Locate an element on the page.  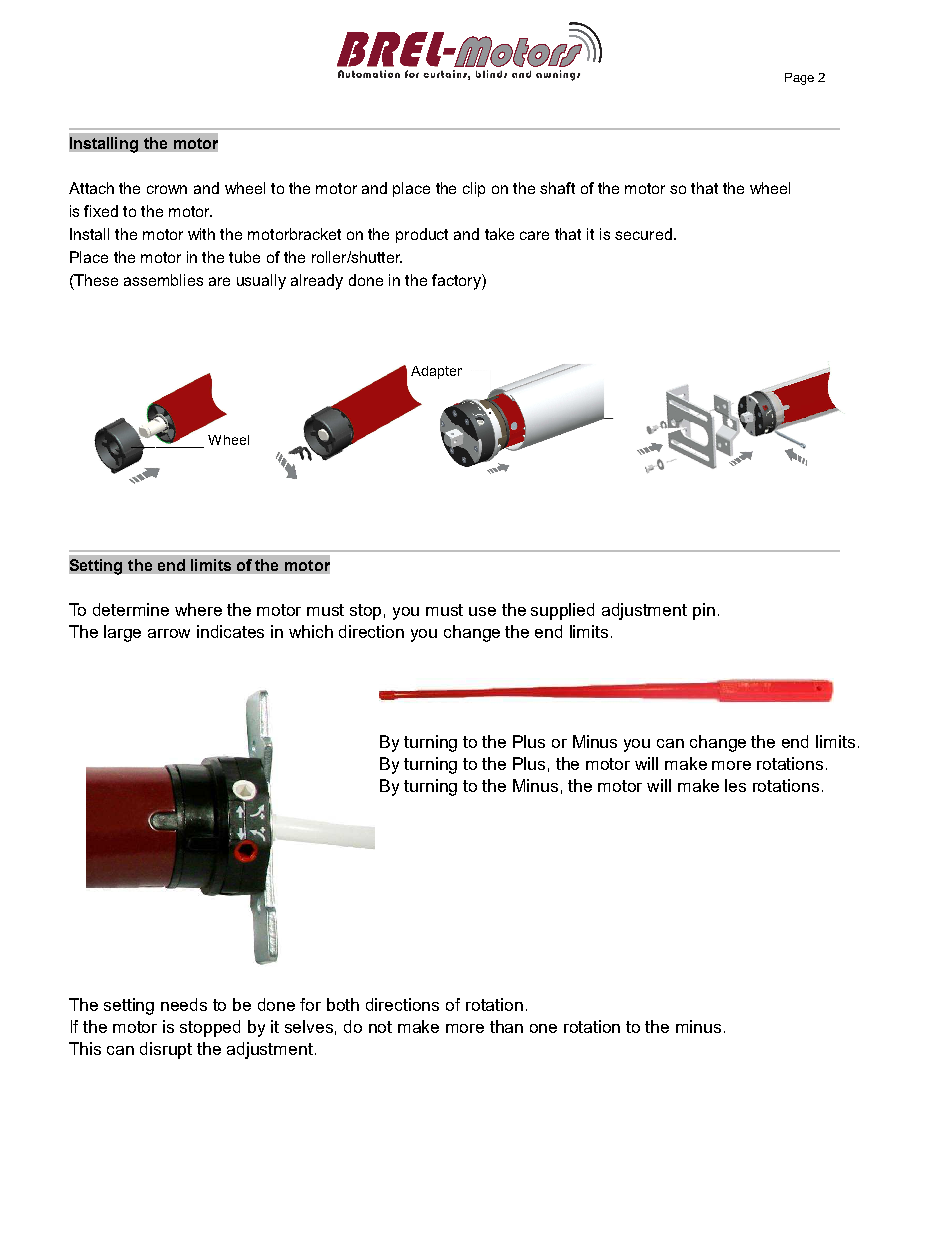
needs is located at coordinates (184, 1004).
